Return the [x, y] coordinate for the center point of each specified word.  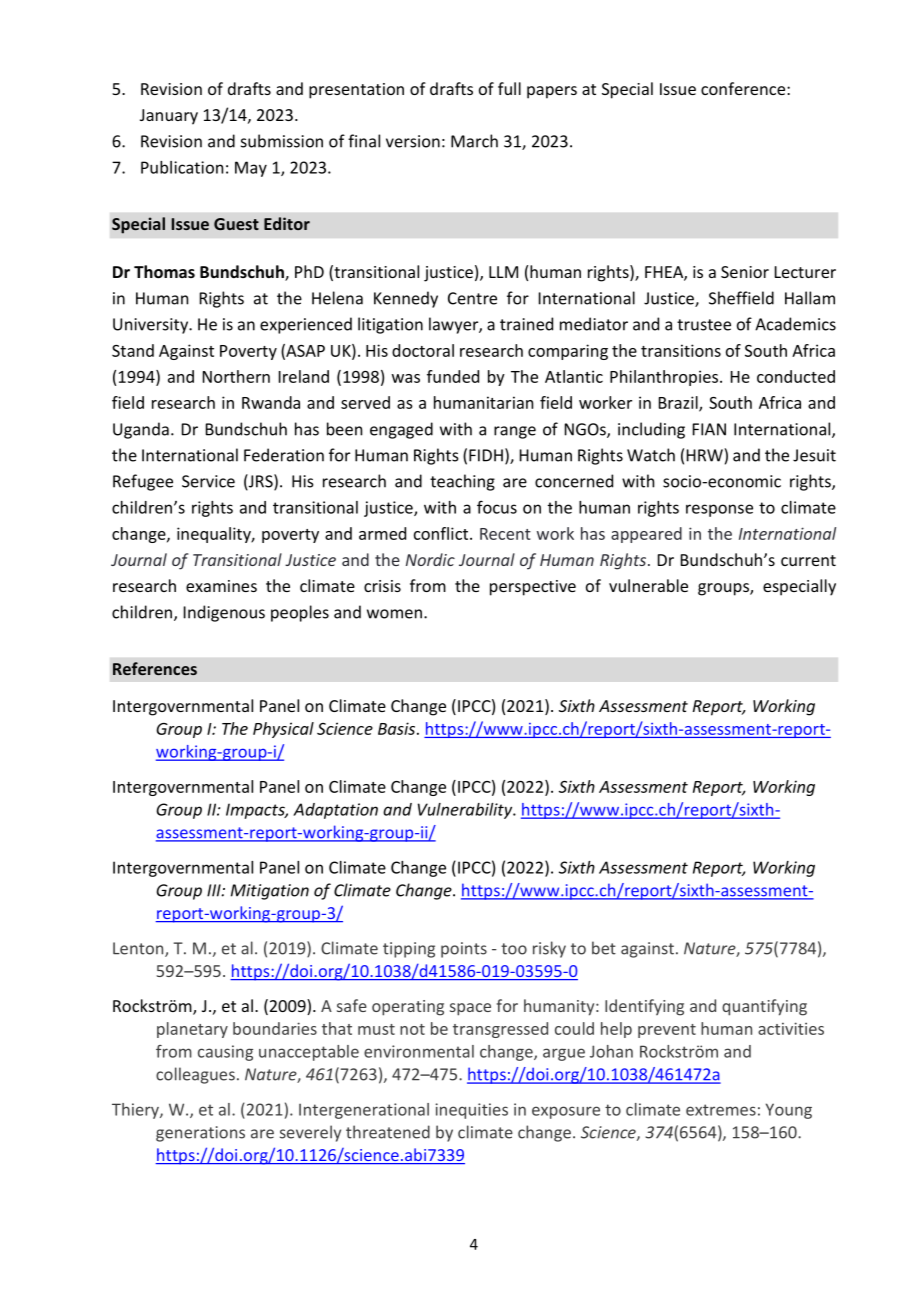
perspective [533, 588]
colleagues [195, 1075]
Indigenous [224, 613]
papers [552, 92]
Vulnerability [466, 811]
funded [453, 376]
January [169, 117]
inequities [471, 1111]
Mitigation [270, 892]
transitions [681, 350]
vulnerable [648, 585]
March [474, 141]
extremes [721, 1110]
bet [604, 948]
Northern [236, 376]
